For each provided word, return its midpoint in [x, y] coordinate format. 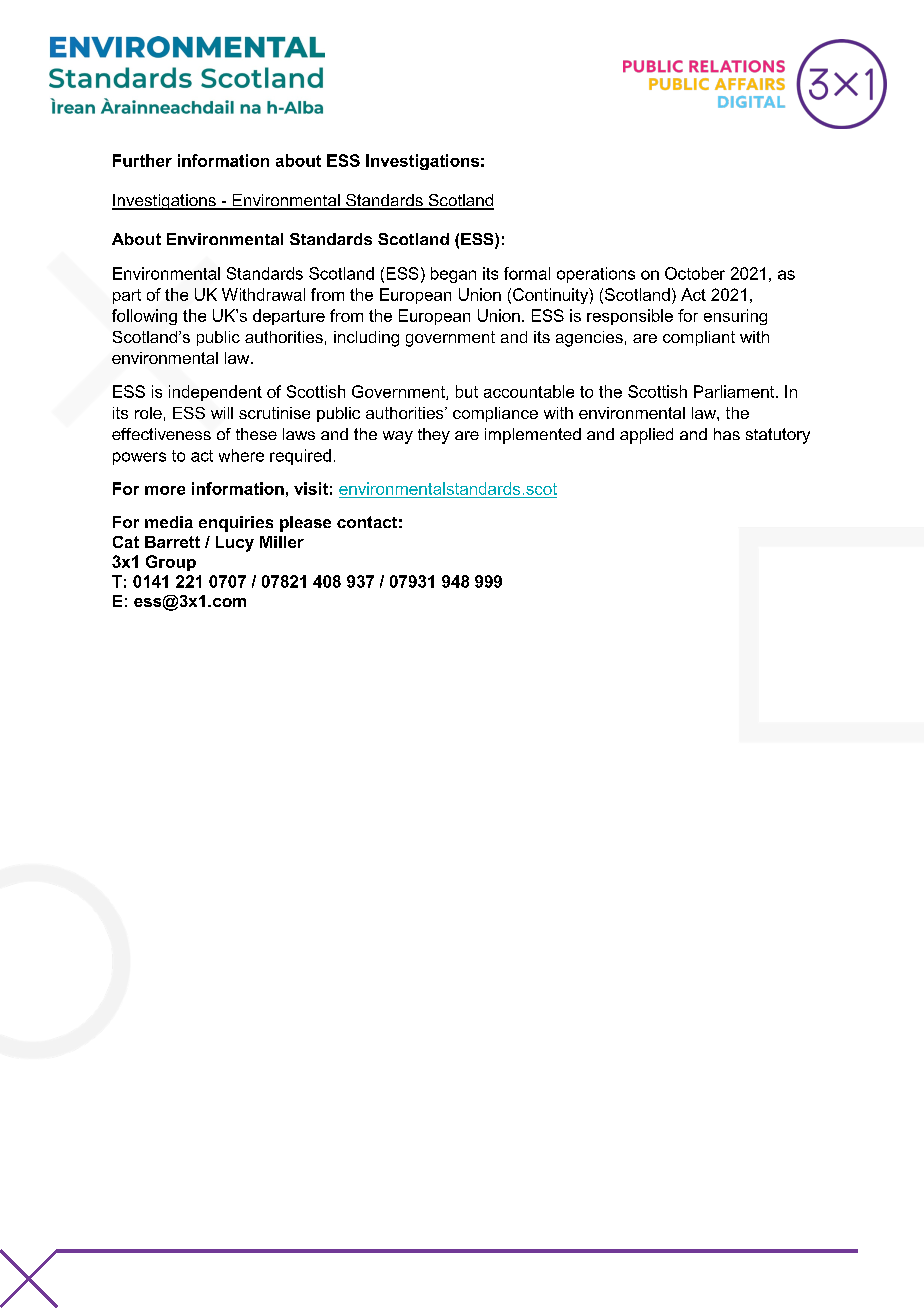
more [165, 490]
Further [142, 160]
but [467, 391]
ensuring [735, 317]
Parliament [735, 391]
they [434, 436]
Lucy [235, 544]
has [727, 434]
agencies [589, 339]
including [366, 339]
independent [215, 393]
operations [596, 275]
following [144, 317]
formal [527, 273]
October [695, 273]
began [453, 275]
